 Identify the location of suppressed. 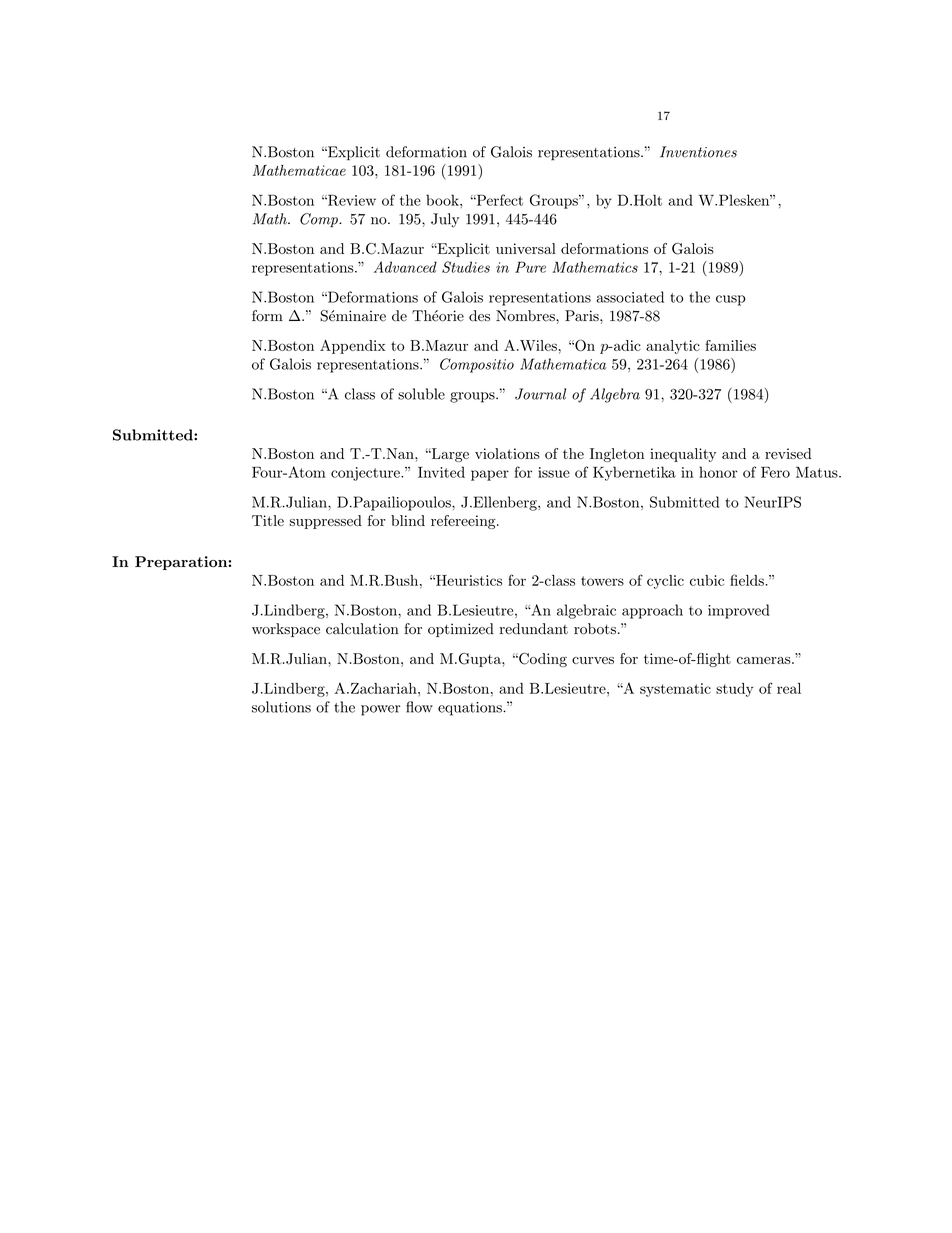
(325, 522).
